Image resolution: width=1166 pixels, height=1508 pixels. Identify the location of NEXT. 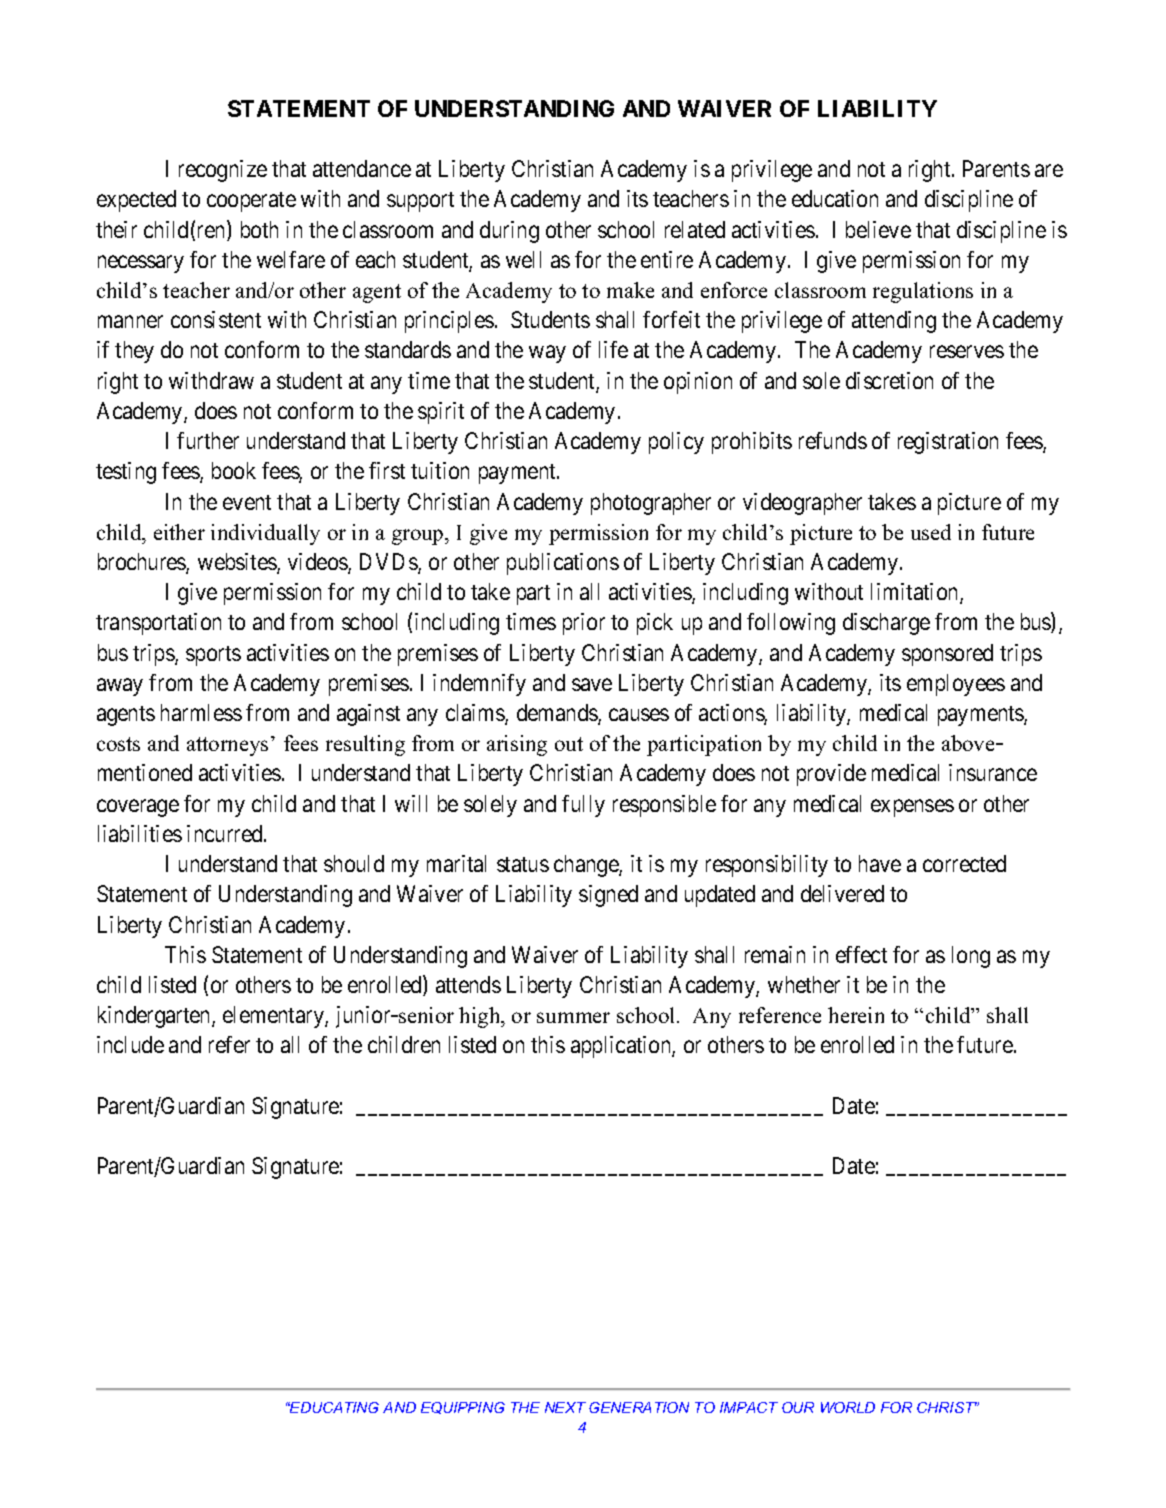
(565, 1407).
